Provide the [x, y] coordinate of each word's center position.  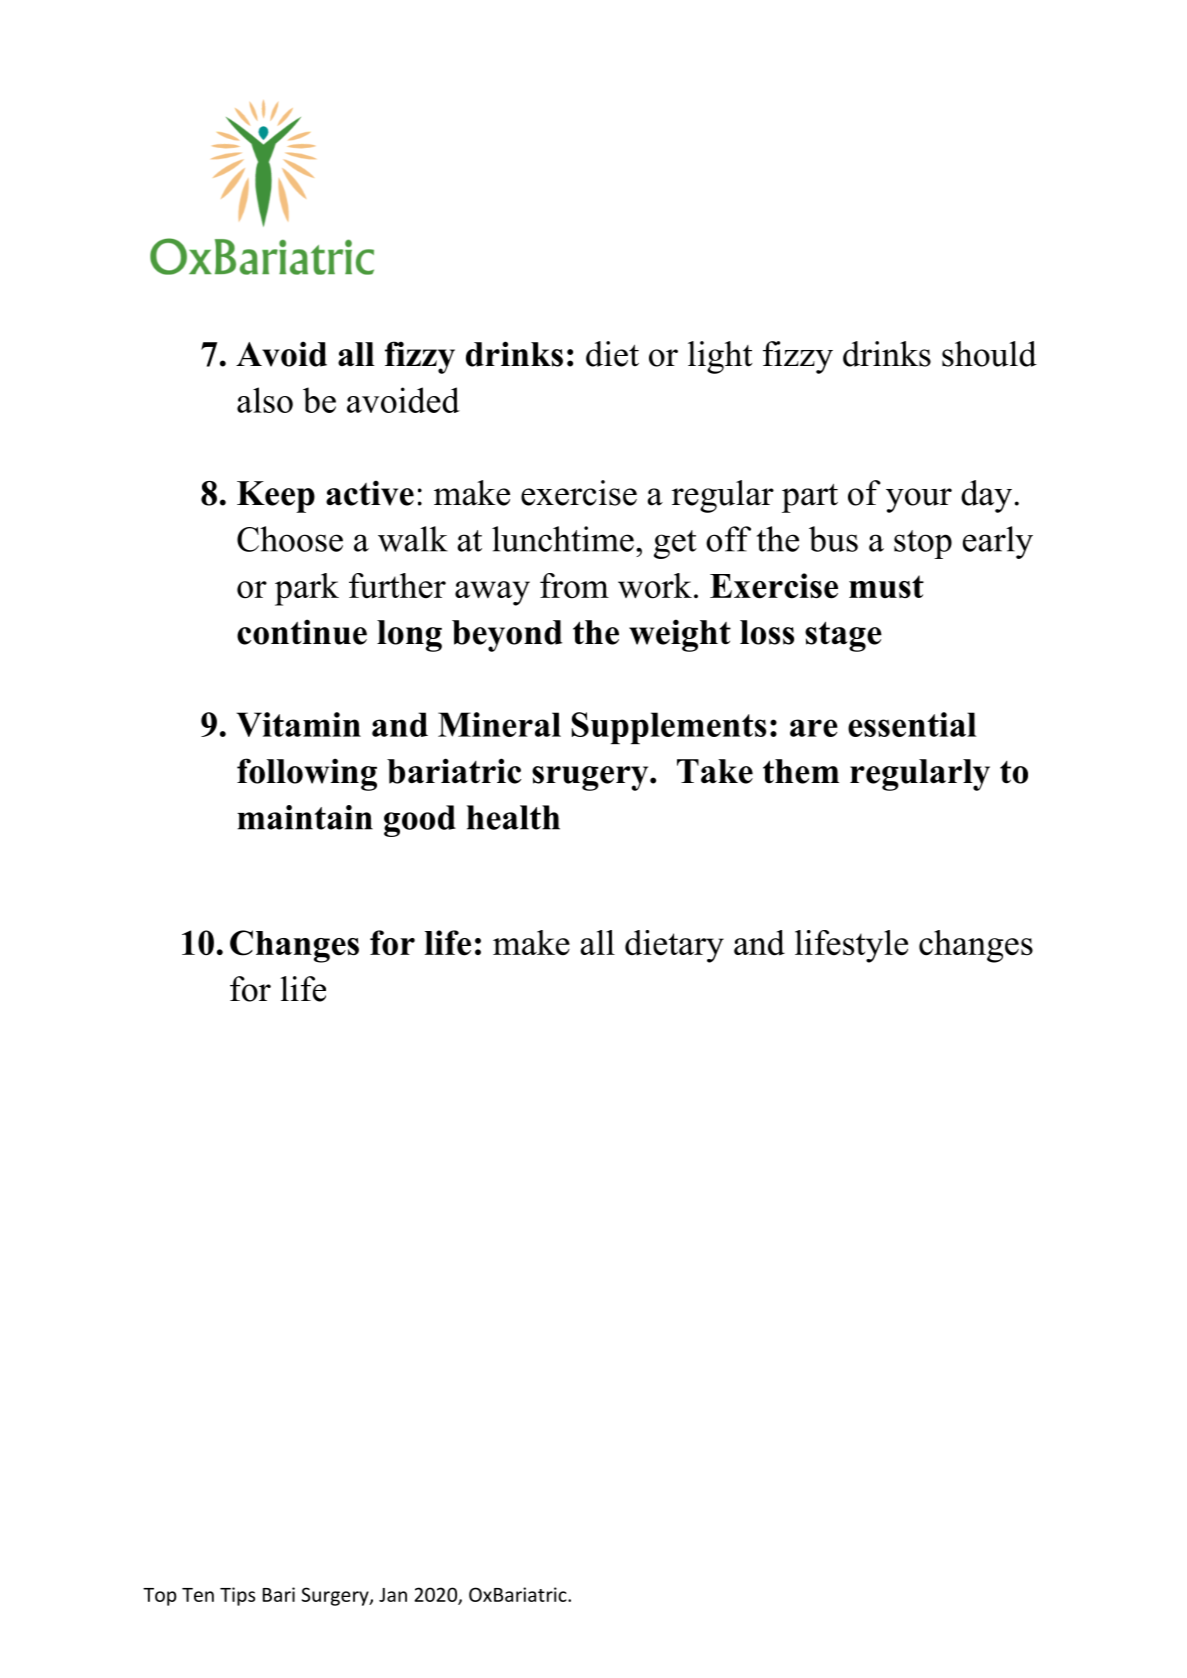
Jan [393, 1595]
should [989, 354]
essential [912, 724]
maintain [305, 817]
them [801, 771]
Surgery [336, 1596]
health [513, 817]
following [307, 774]
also [265, 400]
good [420, 821]
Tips [237, 1596]
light [720, 357]
